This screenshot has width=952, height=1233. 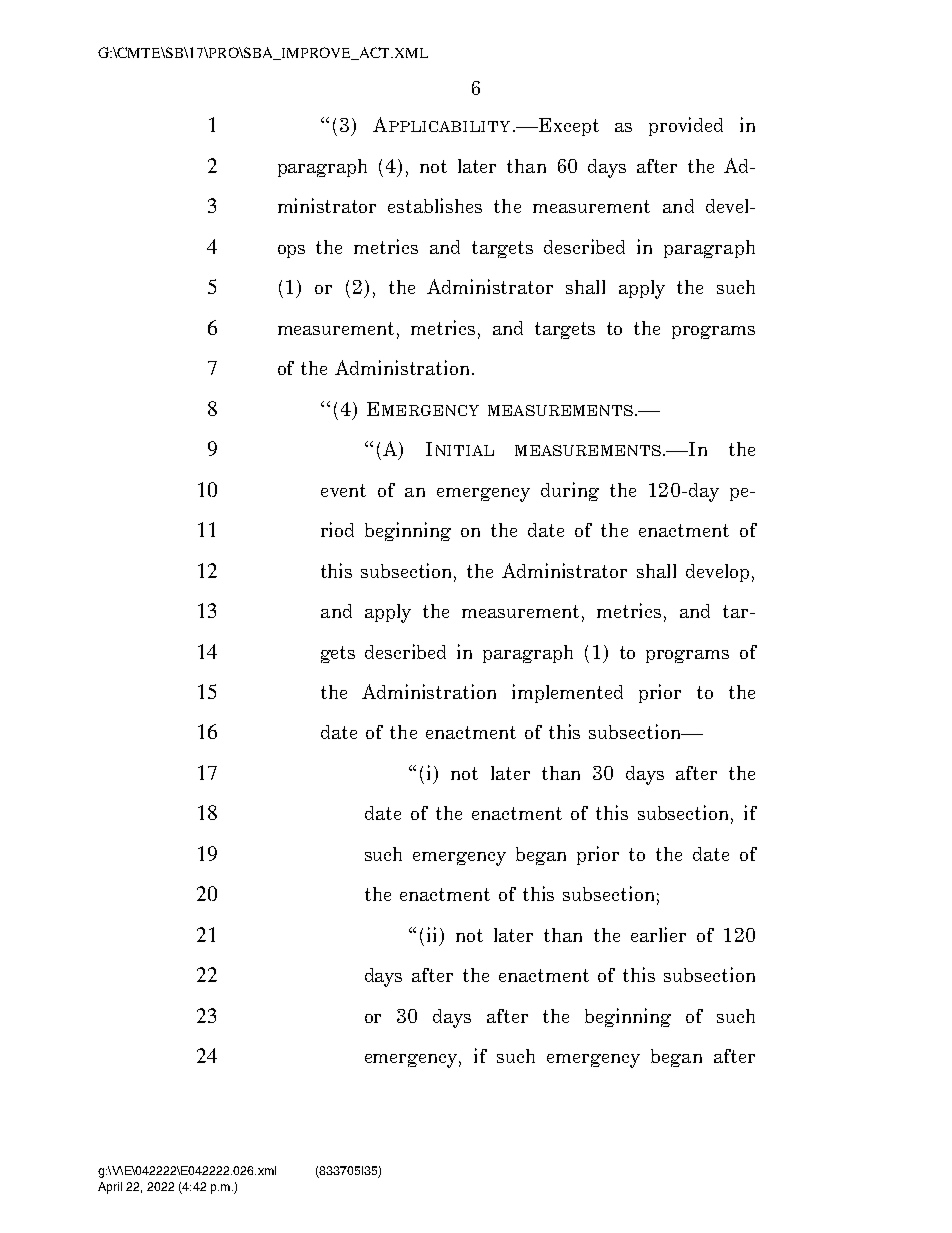 I want to click on during, so click(x=570, y=491).
